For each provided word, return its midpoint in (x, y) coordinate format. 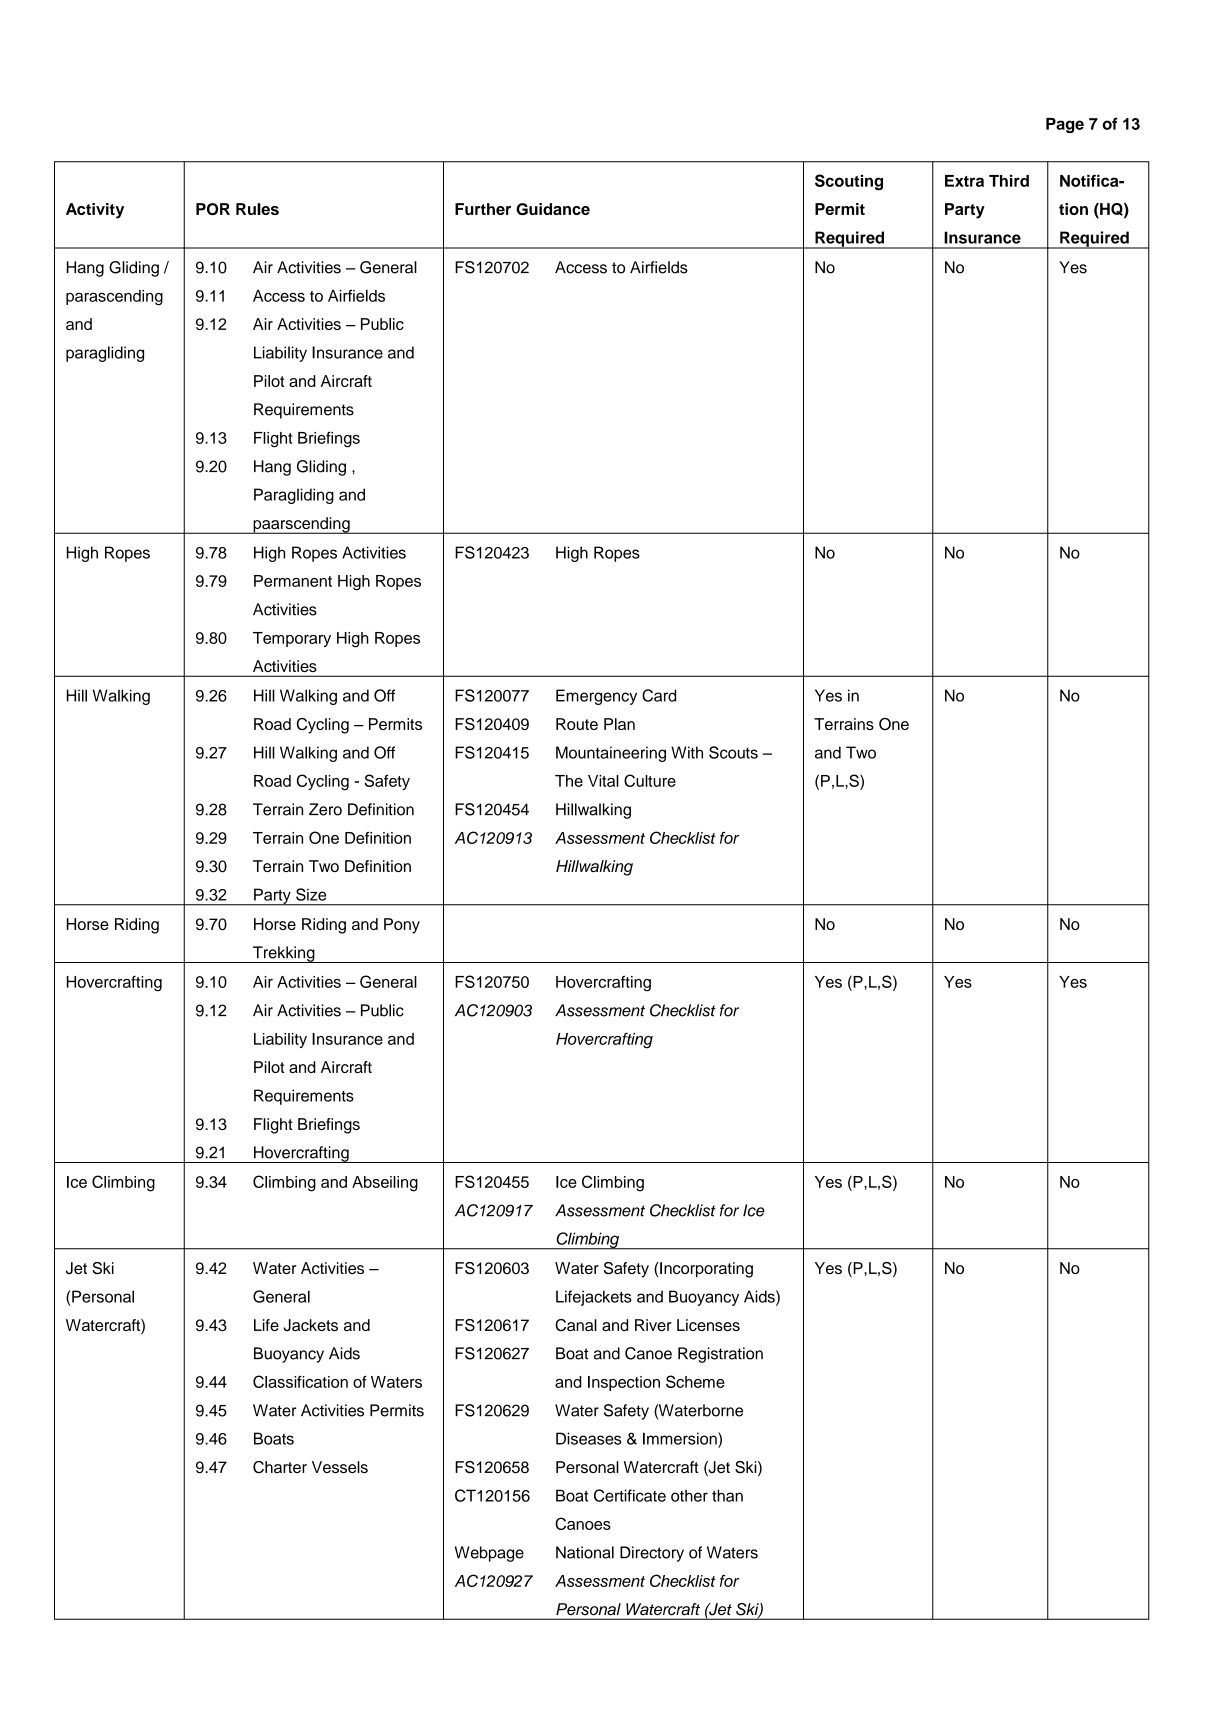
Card (659, 695)
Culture (650, 780)
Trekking (284, 954)
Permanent (293, 581)
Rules (257, 209)
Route (577, 724)
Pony (402, 926)
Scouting (849, 182)
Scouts (733, 752)
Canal (576, 1325)
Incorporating (705, 1270)
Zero (325, 809)
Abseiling (385, 1184)
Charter (280, 1467)
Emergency (596, 697)
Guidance (553, 209)
